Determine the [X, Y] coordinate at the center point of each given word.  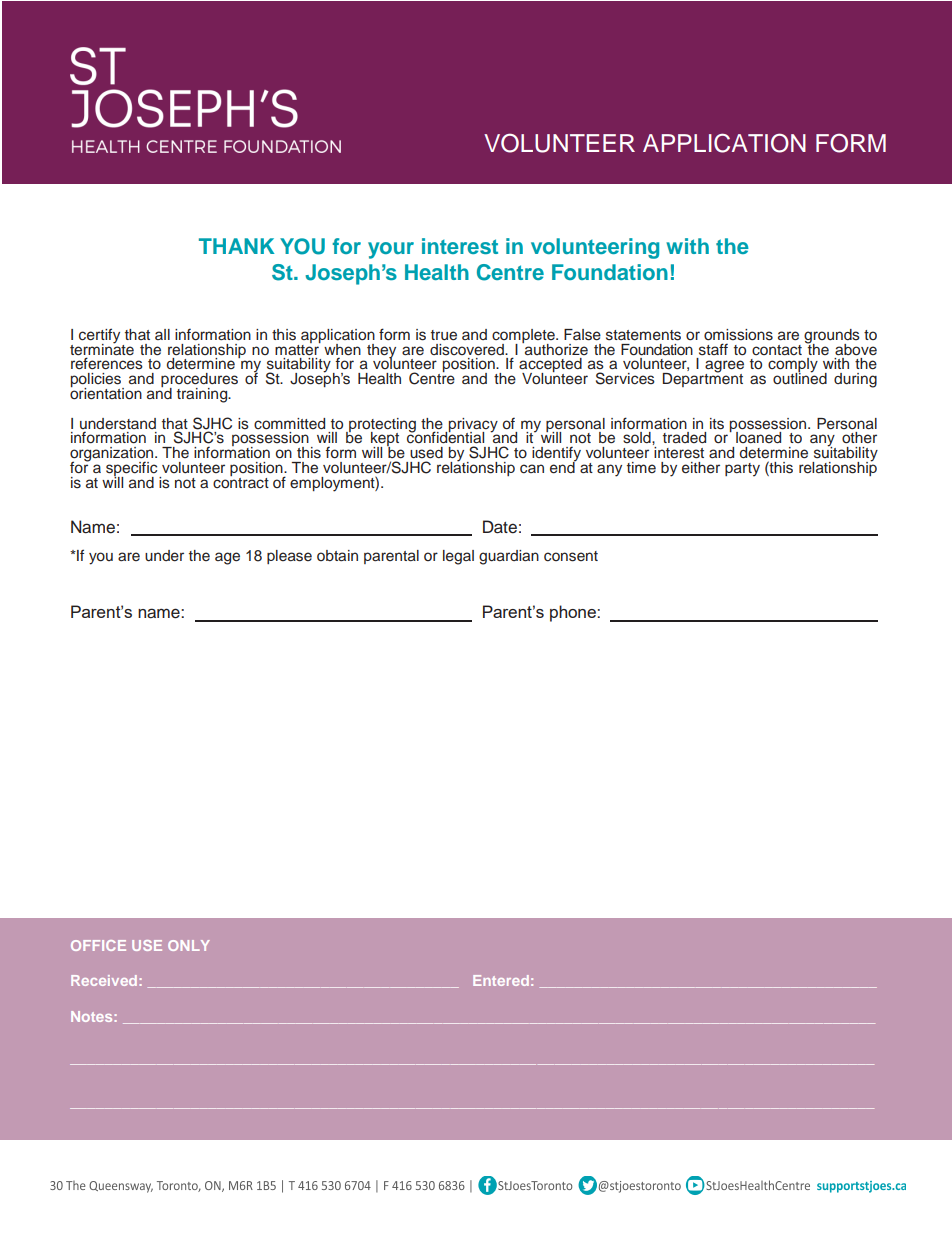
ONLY [189, 945]
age [227, 558]
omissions [738, 335]
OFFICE [98, 945]
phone [574, 613]
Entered [501, 980]
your [391, 250]
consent [571, 556]
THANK [236, 246]
